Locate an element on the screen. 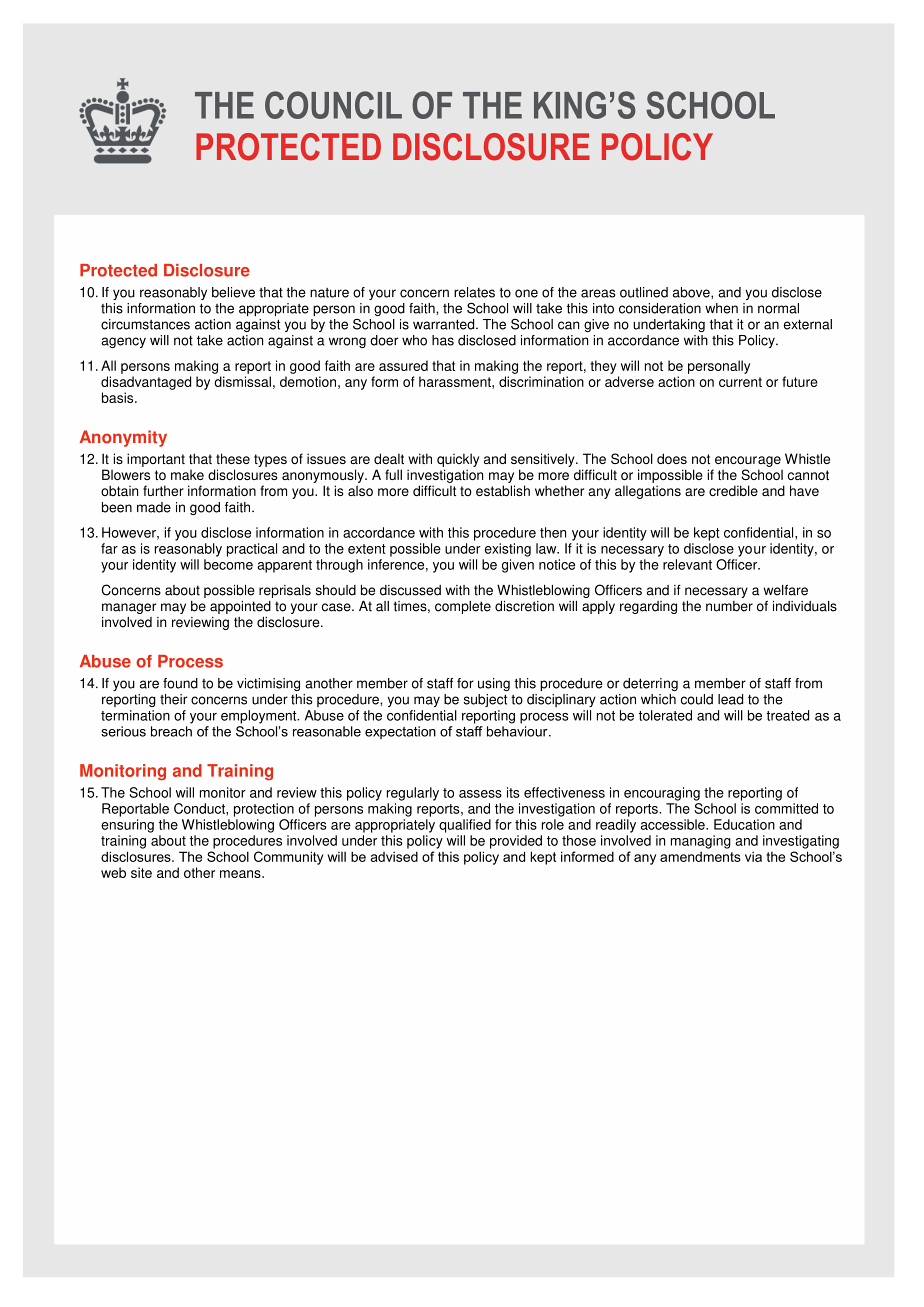  site is located at coordinates (141, 872).
